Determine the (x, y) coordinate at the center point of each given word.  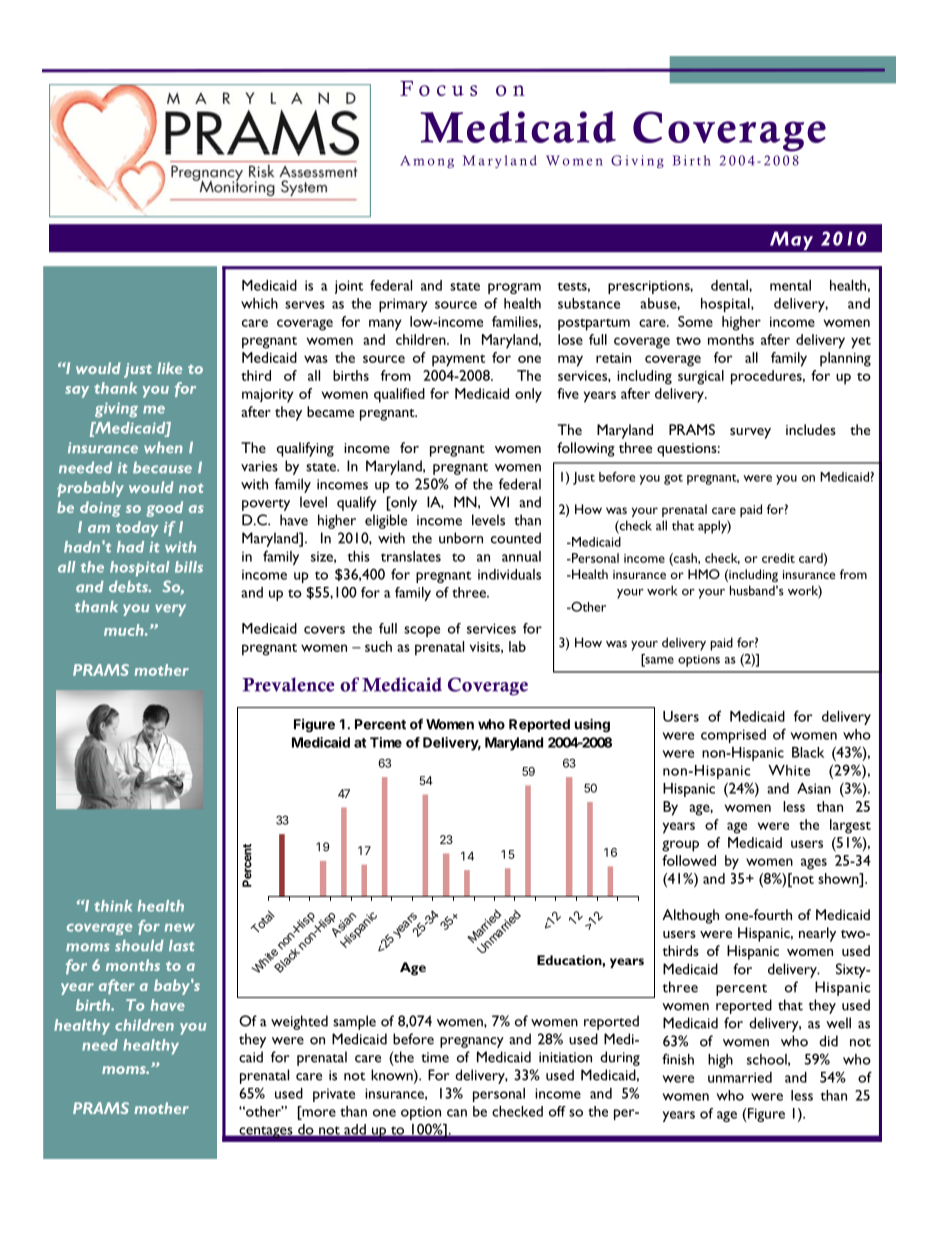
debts (129, 586)
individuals (509, 574)
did (828, 1041)
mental (790, 285)
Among (427, 161)
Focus (438, 88)
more (318, 1114)
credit (778, 558)
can (457, 1113)
